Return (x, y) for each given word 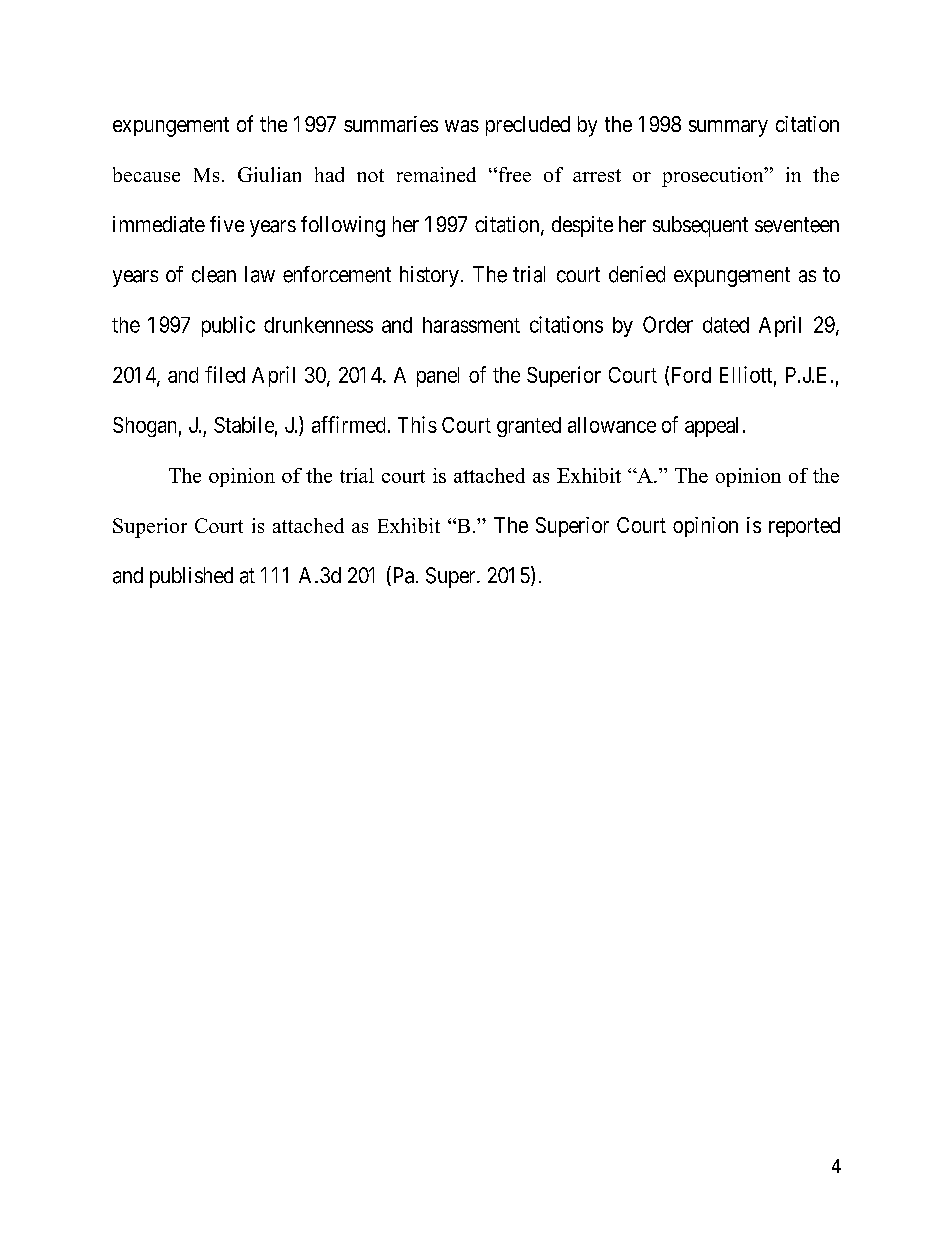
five (227, 224)
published (191, 577)
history (429, 276)
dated (726, 325)
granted (529, 427)
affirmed (348, 424)
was (462, 126)
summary (728, 128)
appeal (711, 427)
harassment (471, 325)
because (146, 174)
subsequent (700, 226)
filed (225, 374)
